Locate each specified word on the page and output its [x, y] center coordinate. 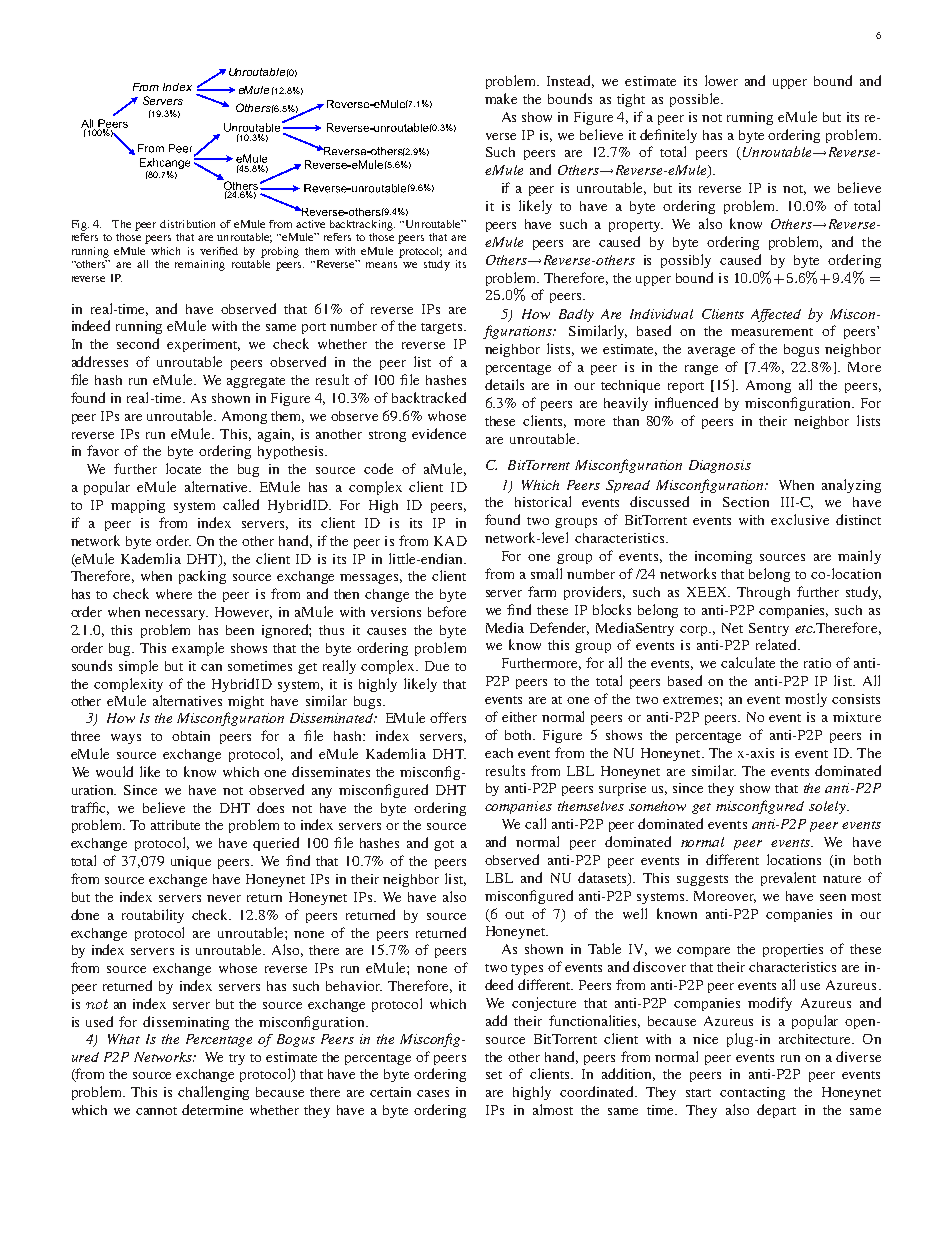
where [174, 594]
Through [763, 593]
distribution [187, 224]
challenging [213, 1093]
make [501, 98]
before [447, 611]
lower [721, 80]
